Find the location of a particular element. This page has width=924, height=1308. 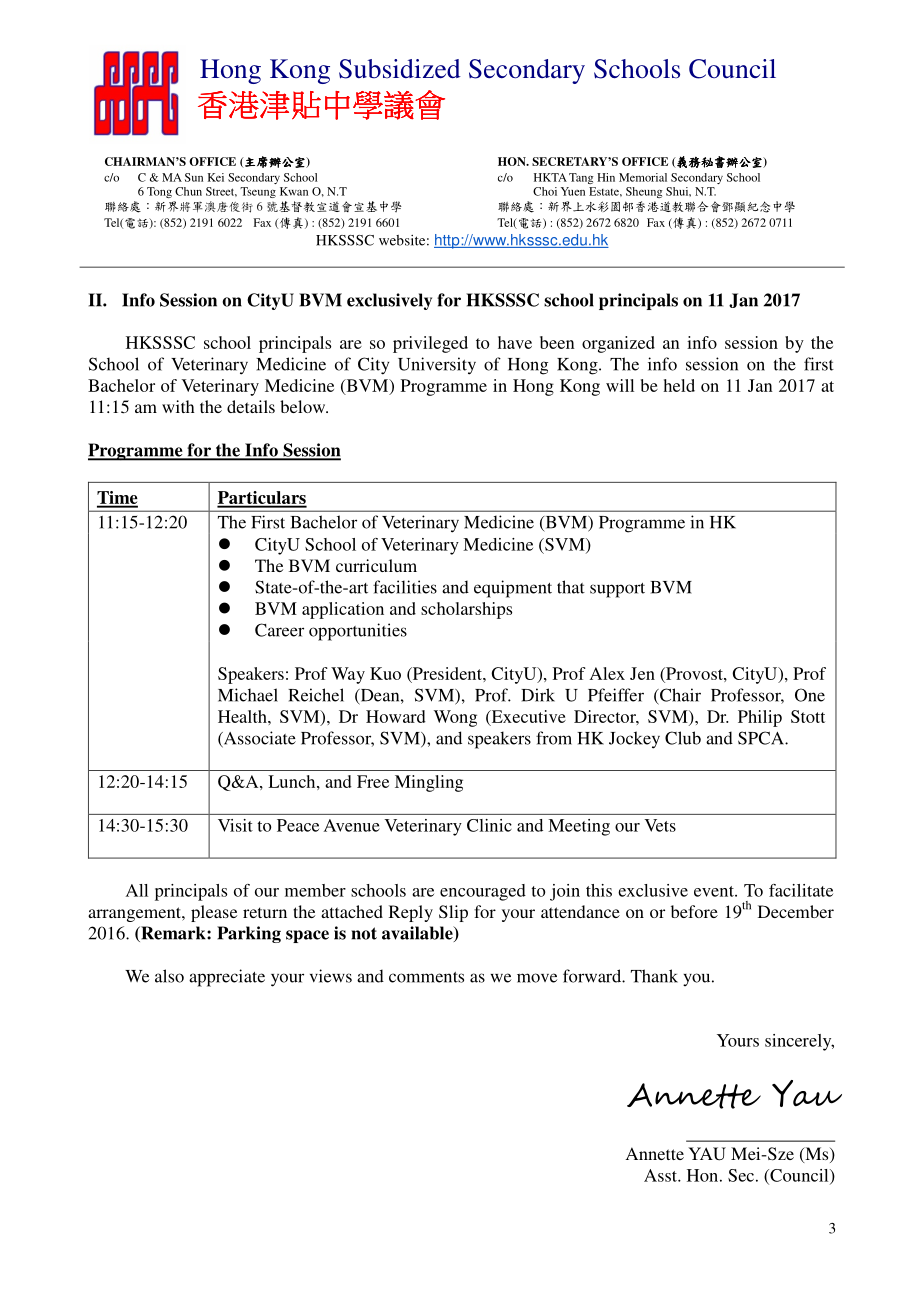

event is located at coordinates (715, 891).
